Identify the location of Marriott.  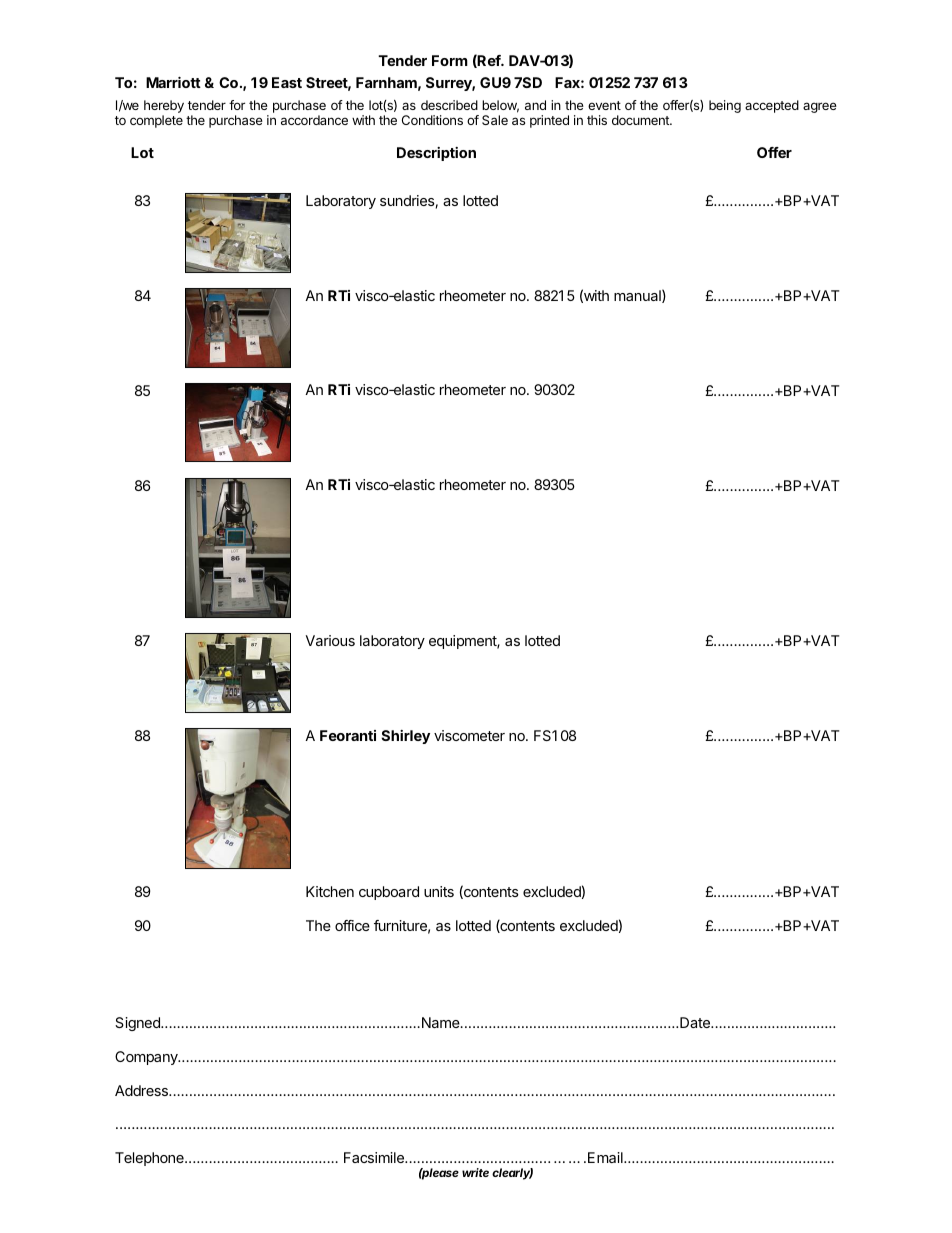
(173, 82).
